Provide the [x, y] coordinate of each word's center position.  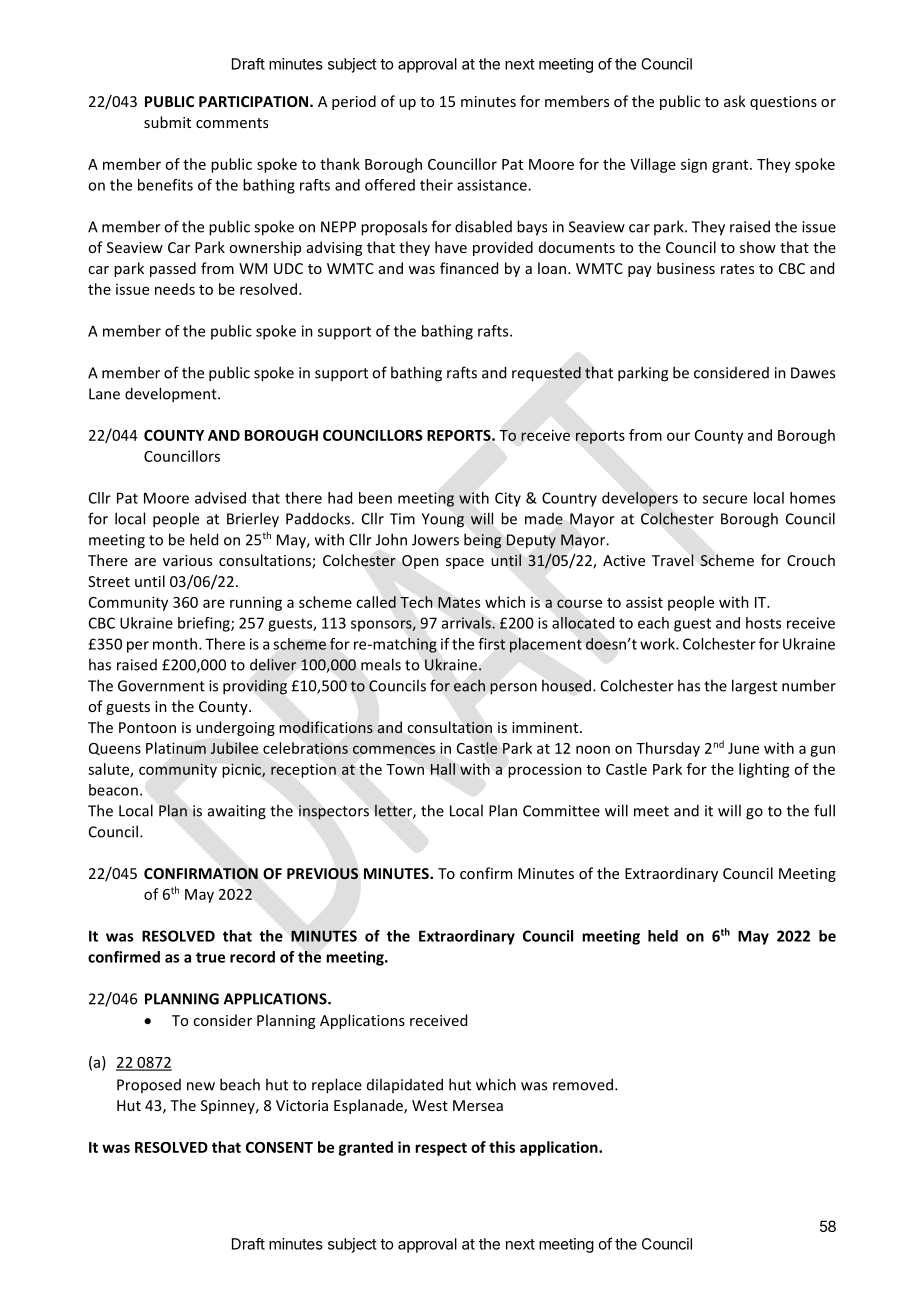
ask [735, 101]
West [430, 1105]
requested [546, 374]
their [436, 185]
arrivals [467, 623]
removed [583, 1084]
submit [167, 122]
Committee [561, 811]
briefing [205, 624]
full [824, 810]
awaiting [237, 812]
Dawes [813, 373]
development [172, 395]
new [201, 1086]
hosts [763, 623]
